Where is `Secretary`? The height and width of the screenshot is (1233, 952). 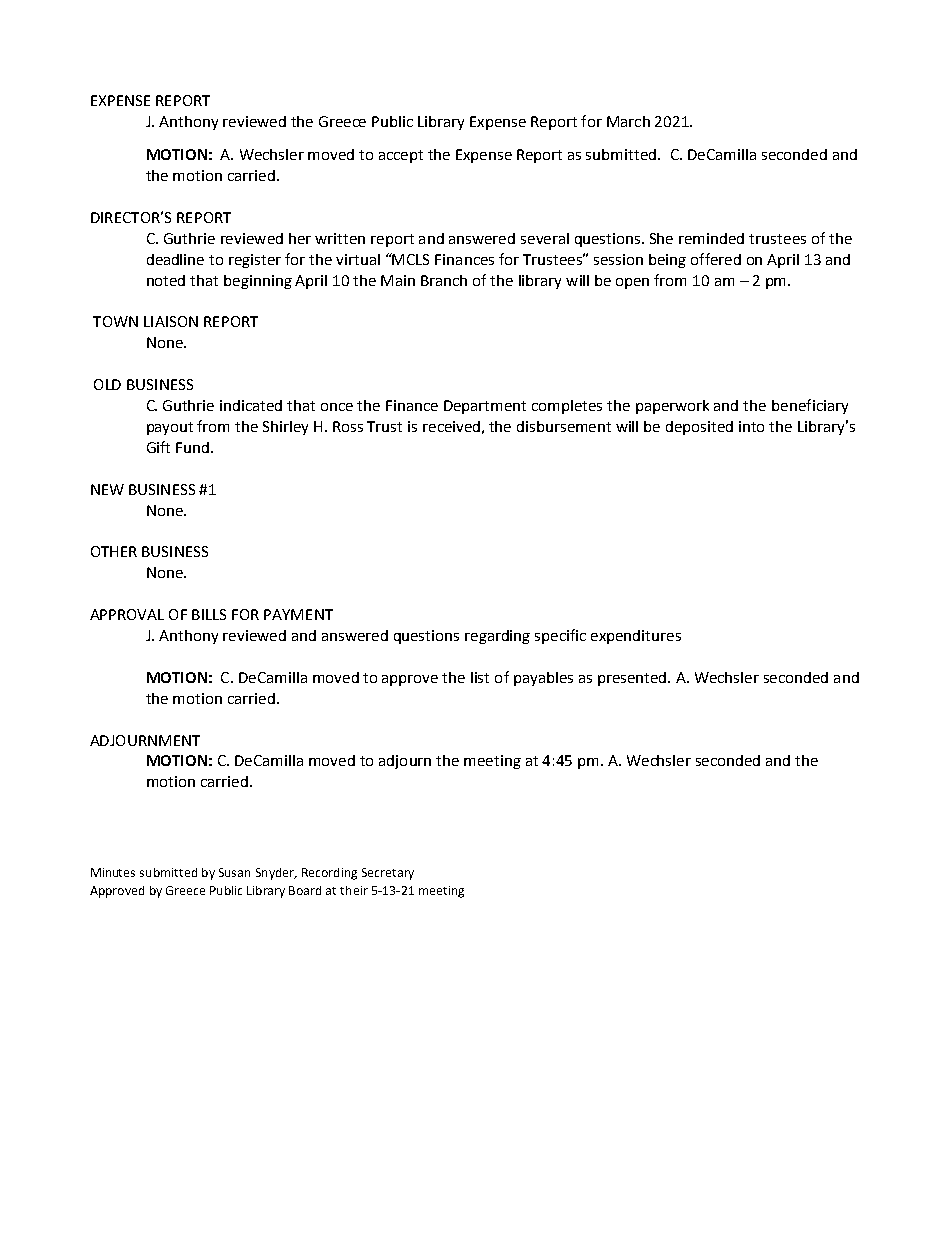
Secretary is located at coordinates (388, 874).
